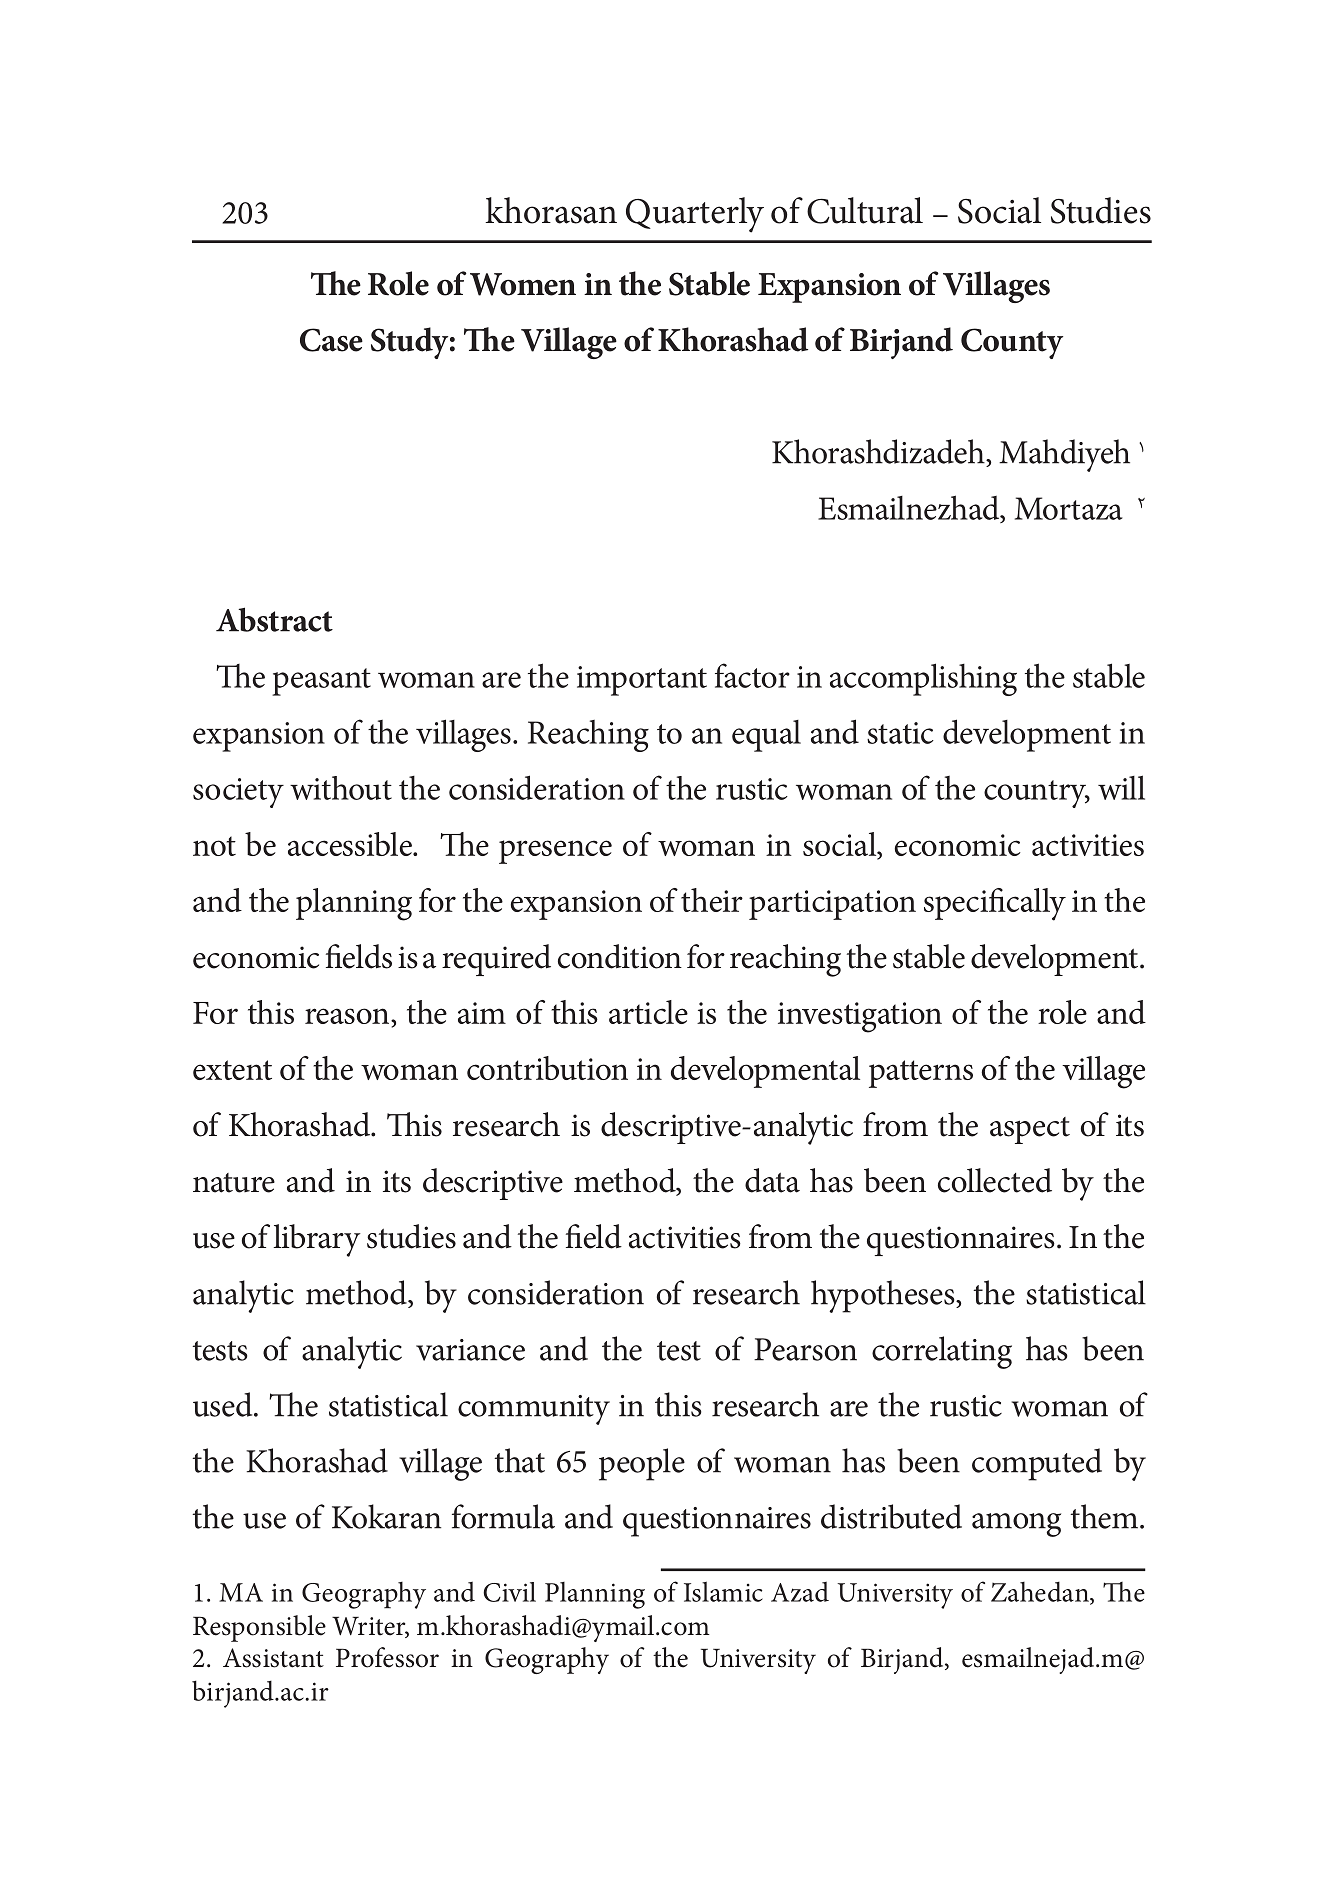 This image has width=1338, height=1892. I want to click on reason, so click(347, 1016).
